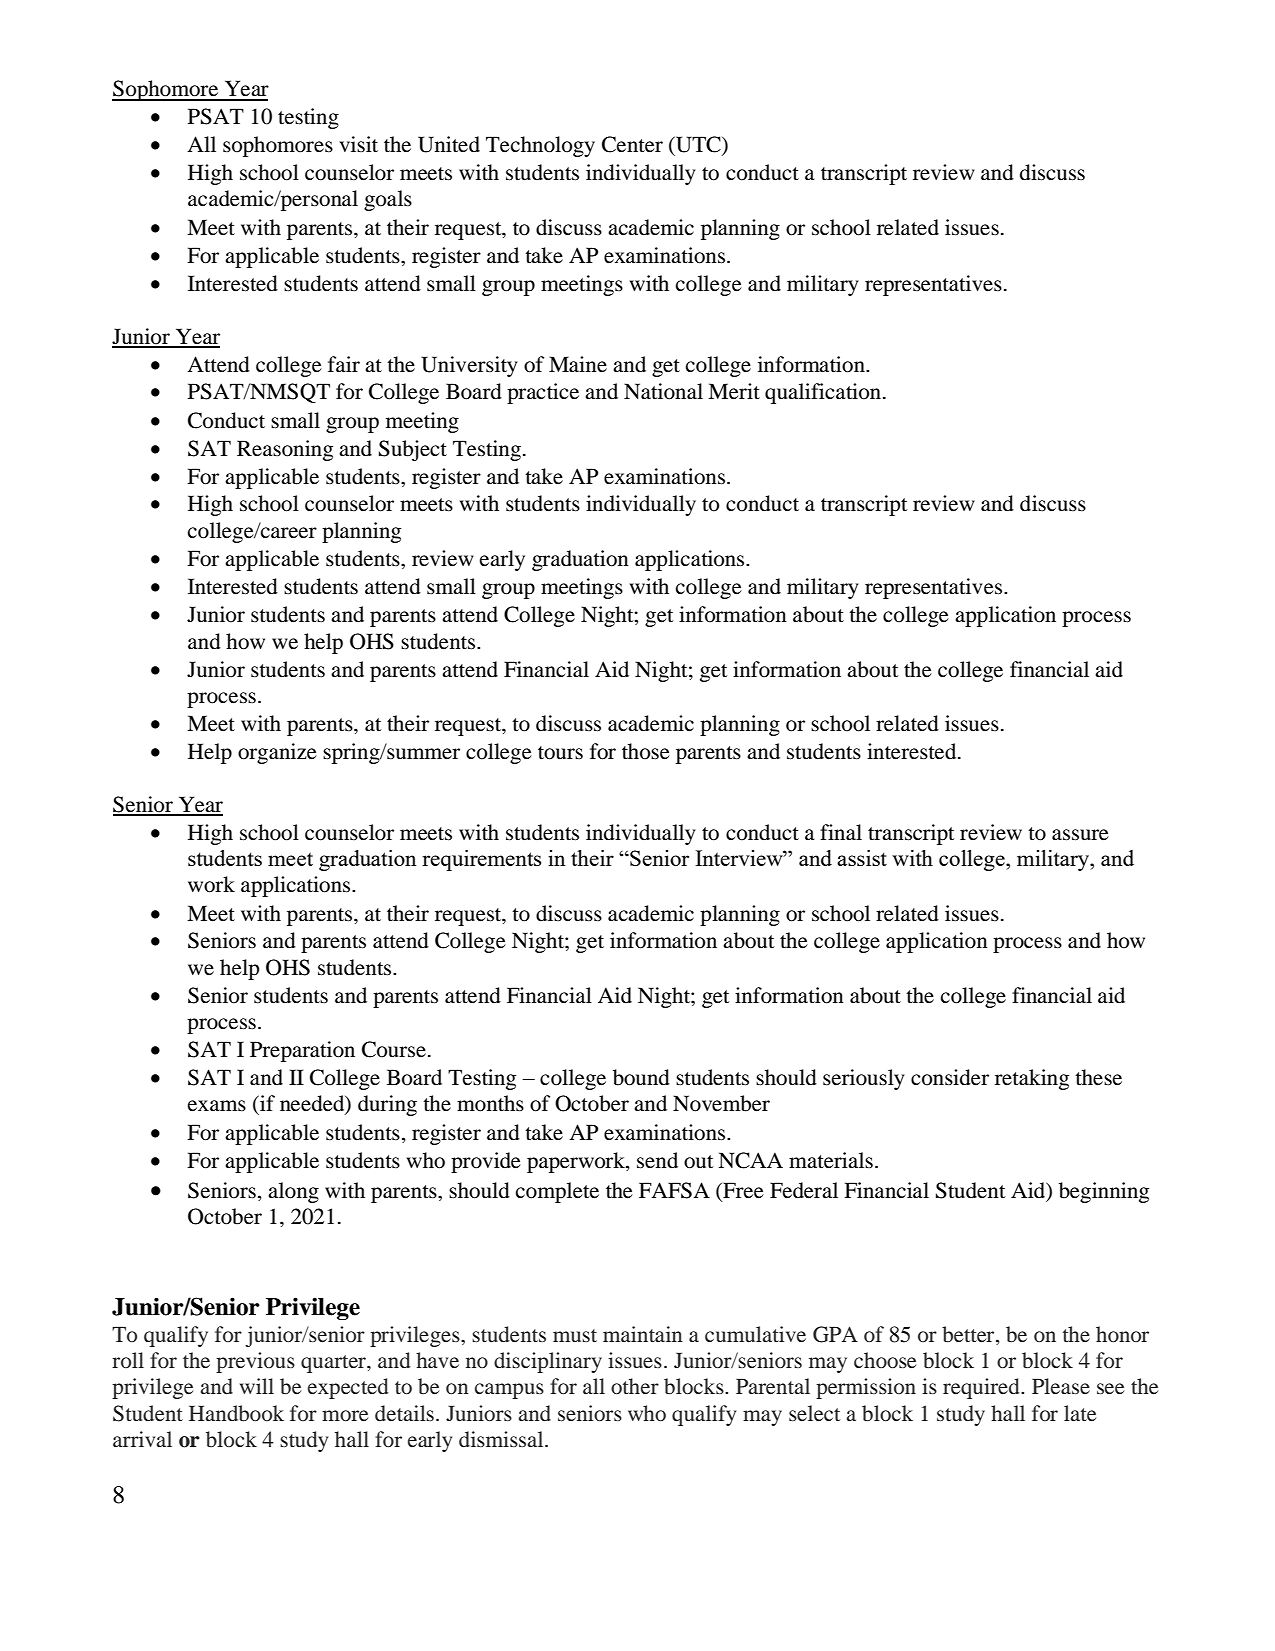 The height and width of the screenshot is (1651, 1275). I want to click on bound, so click(641, 1077).
